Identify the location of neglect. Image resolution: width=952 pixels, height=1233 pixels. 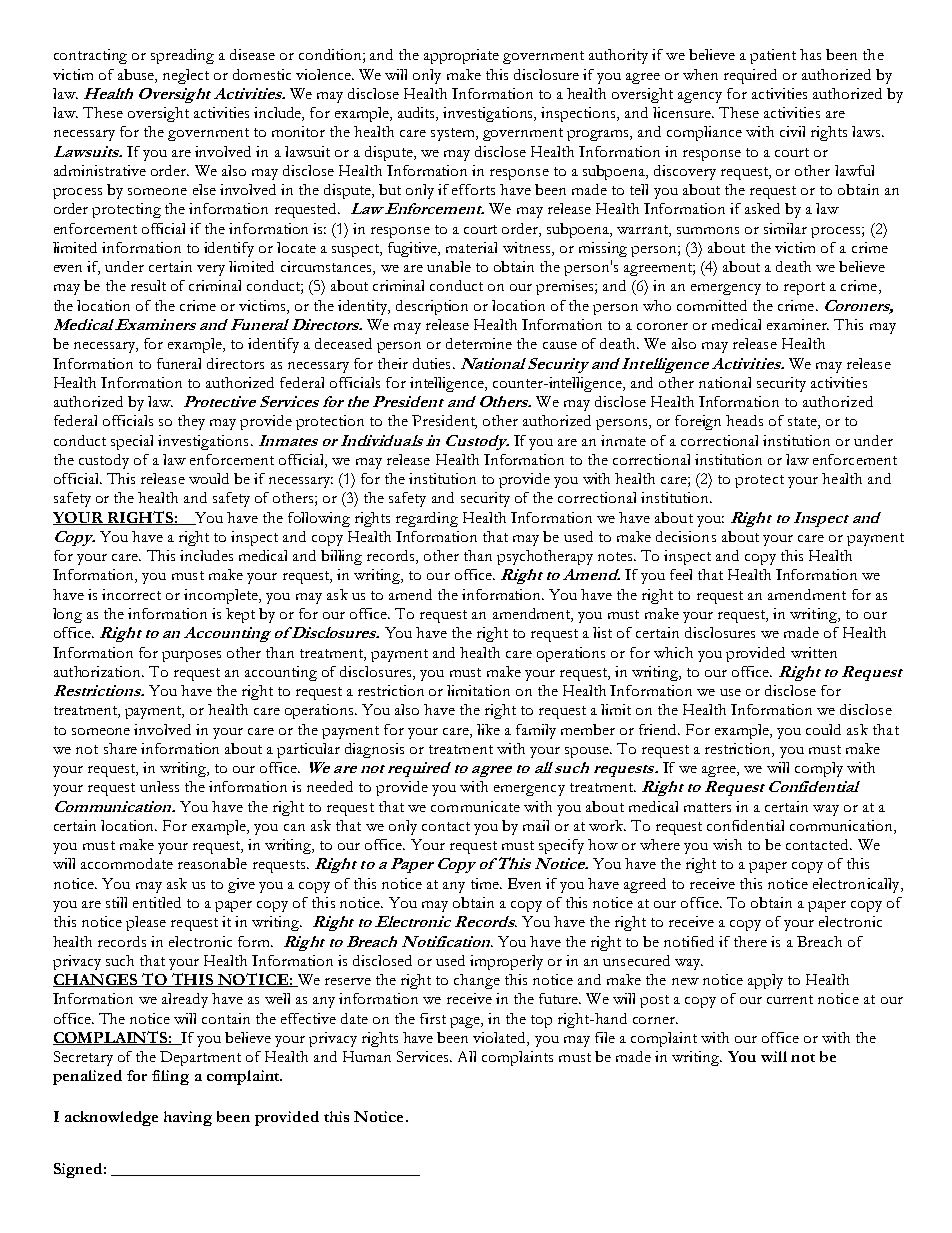
(186, 76).
